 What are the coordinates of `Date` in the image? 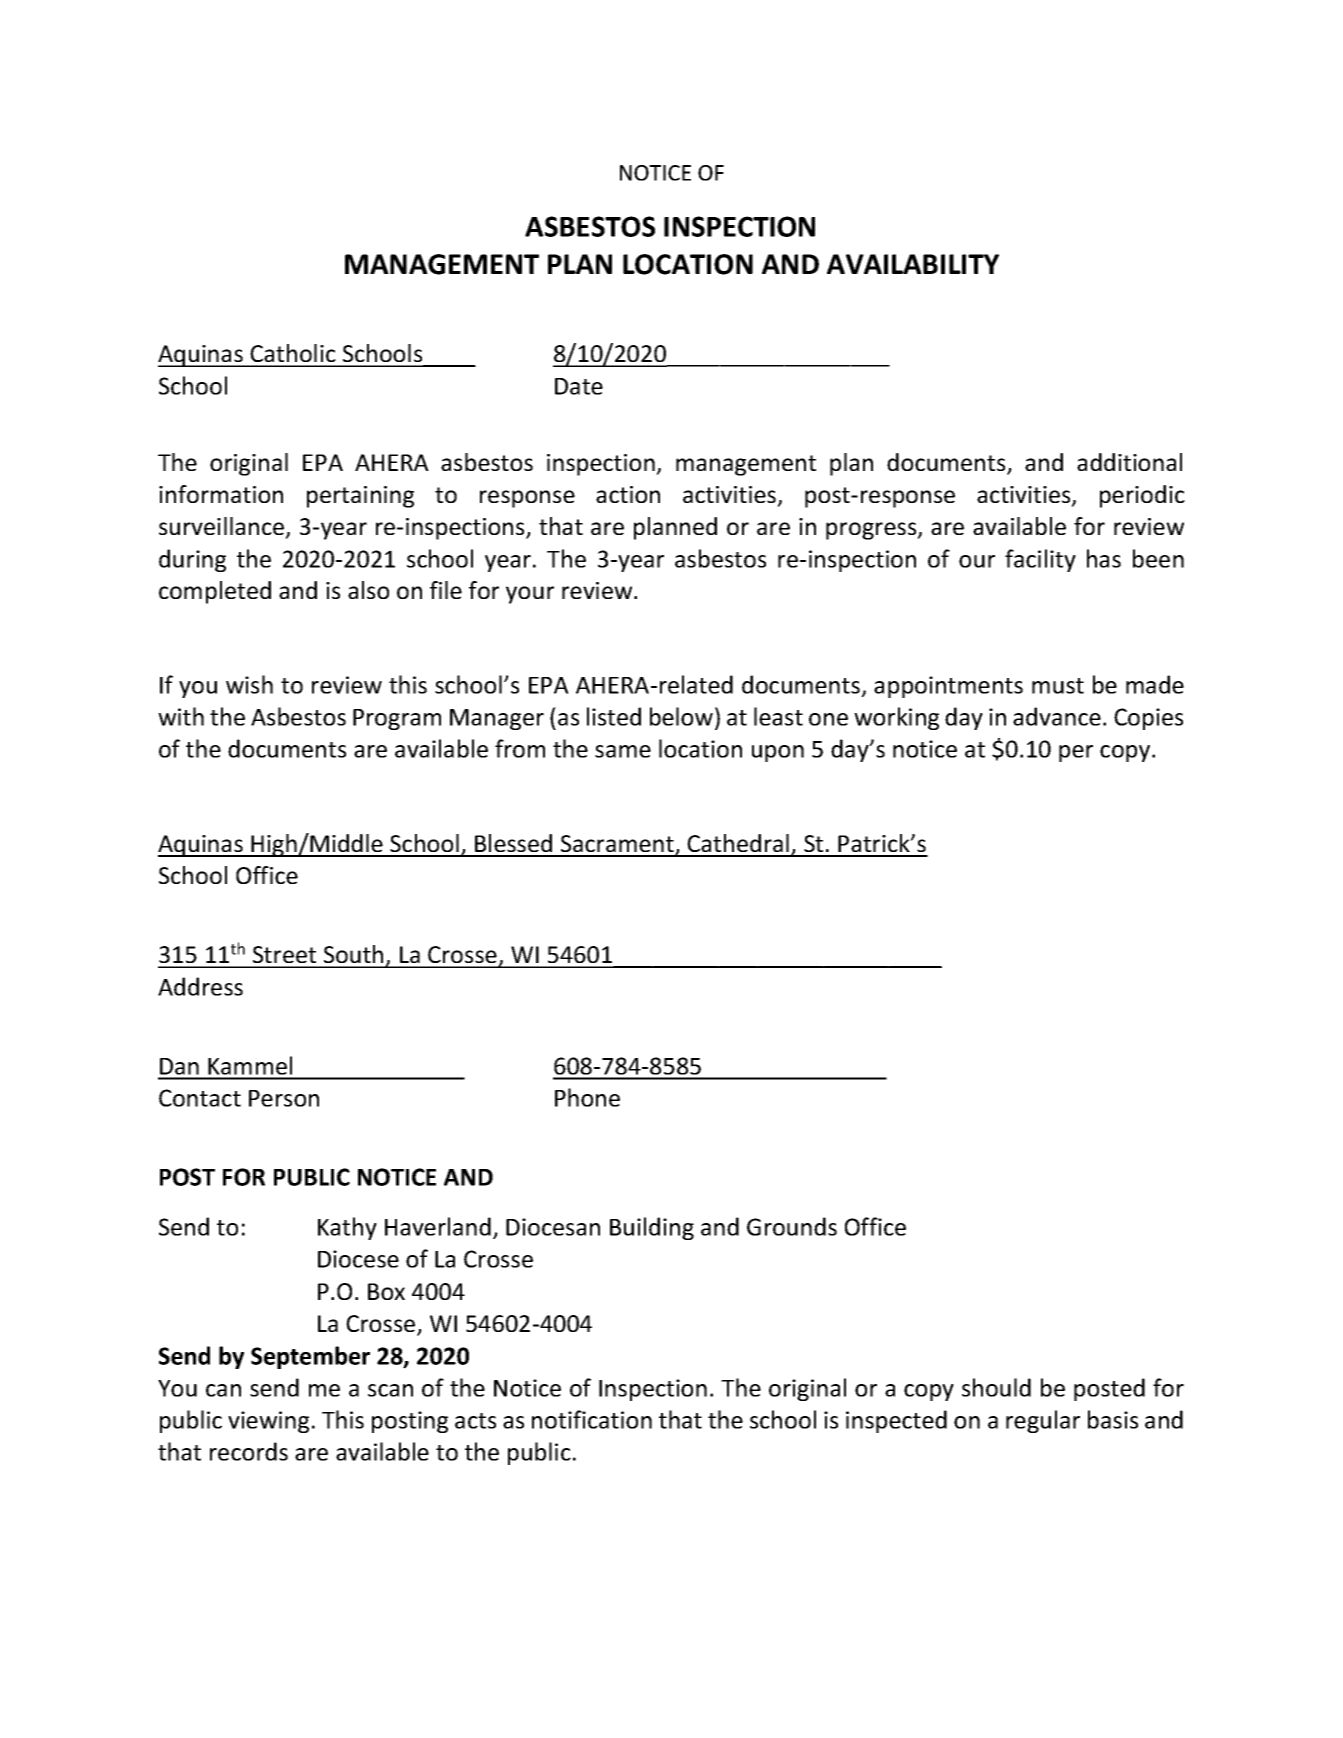 It's located at (579, 386).
